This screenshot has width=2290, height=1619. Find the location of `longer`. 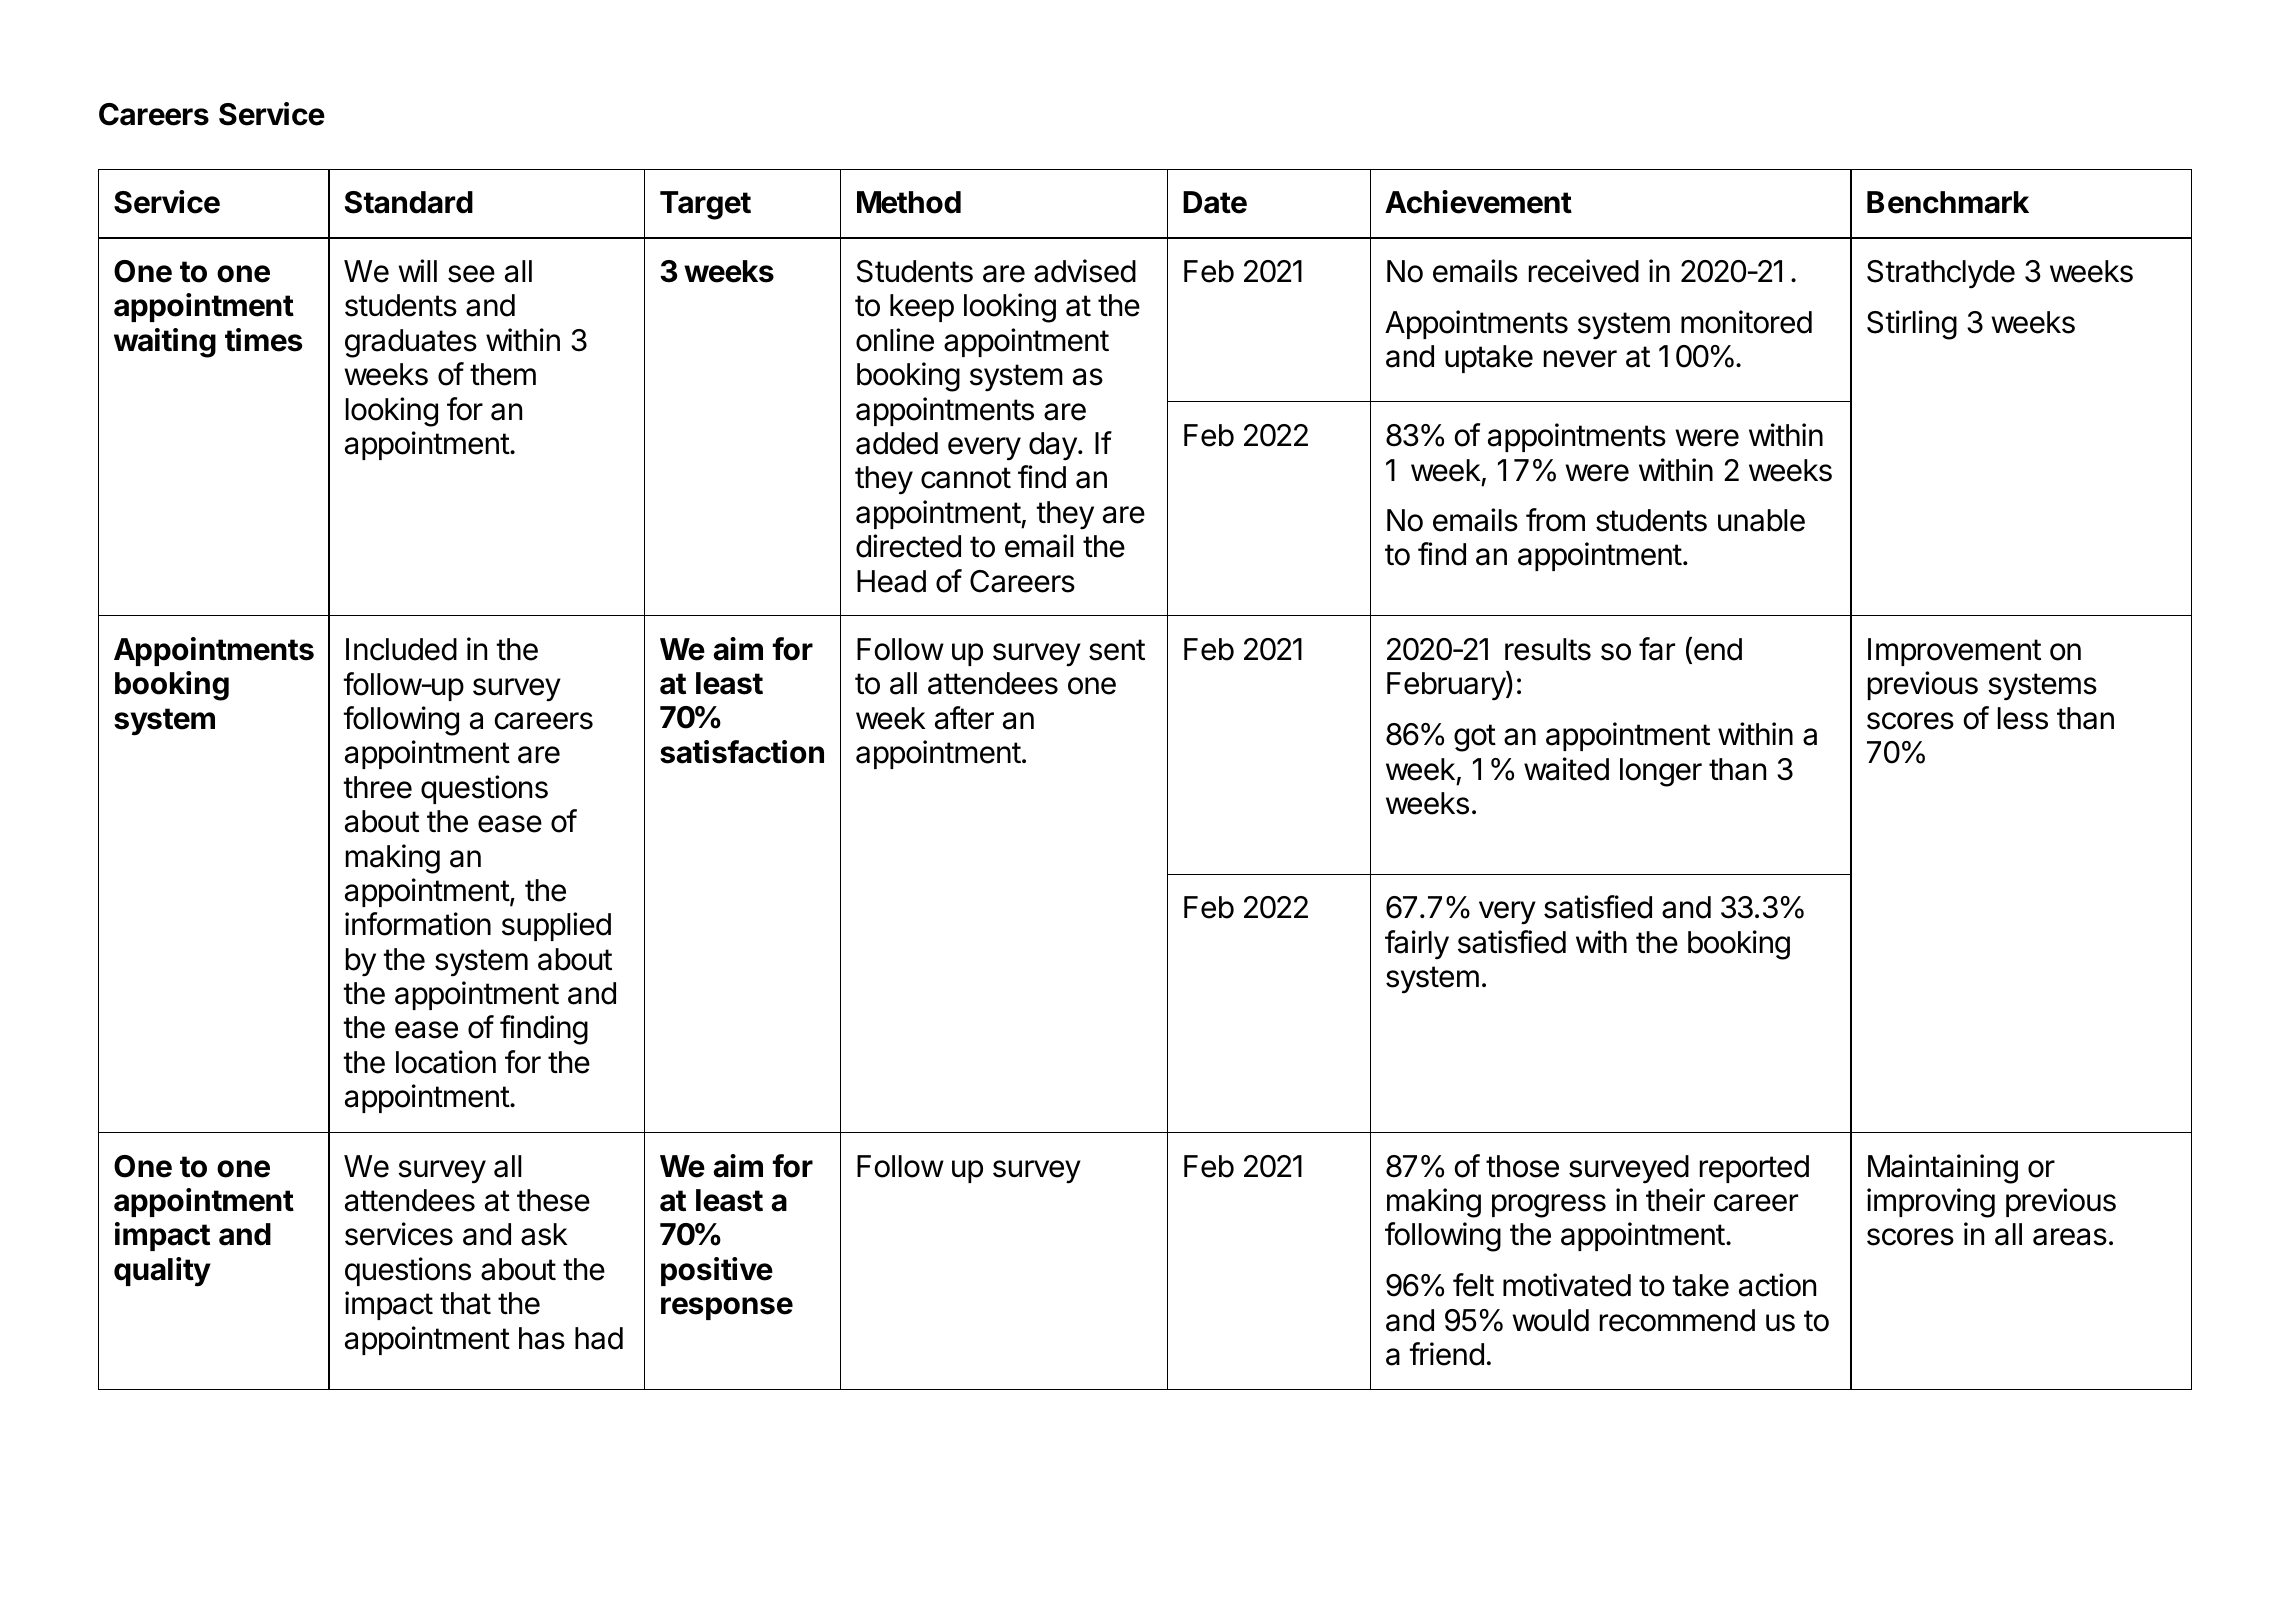

longer is located at coordinates (1661, 772).
